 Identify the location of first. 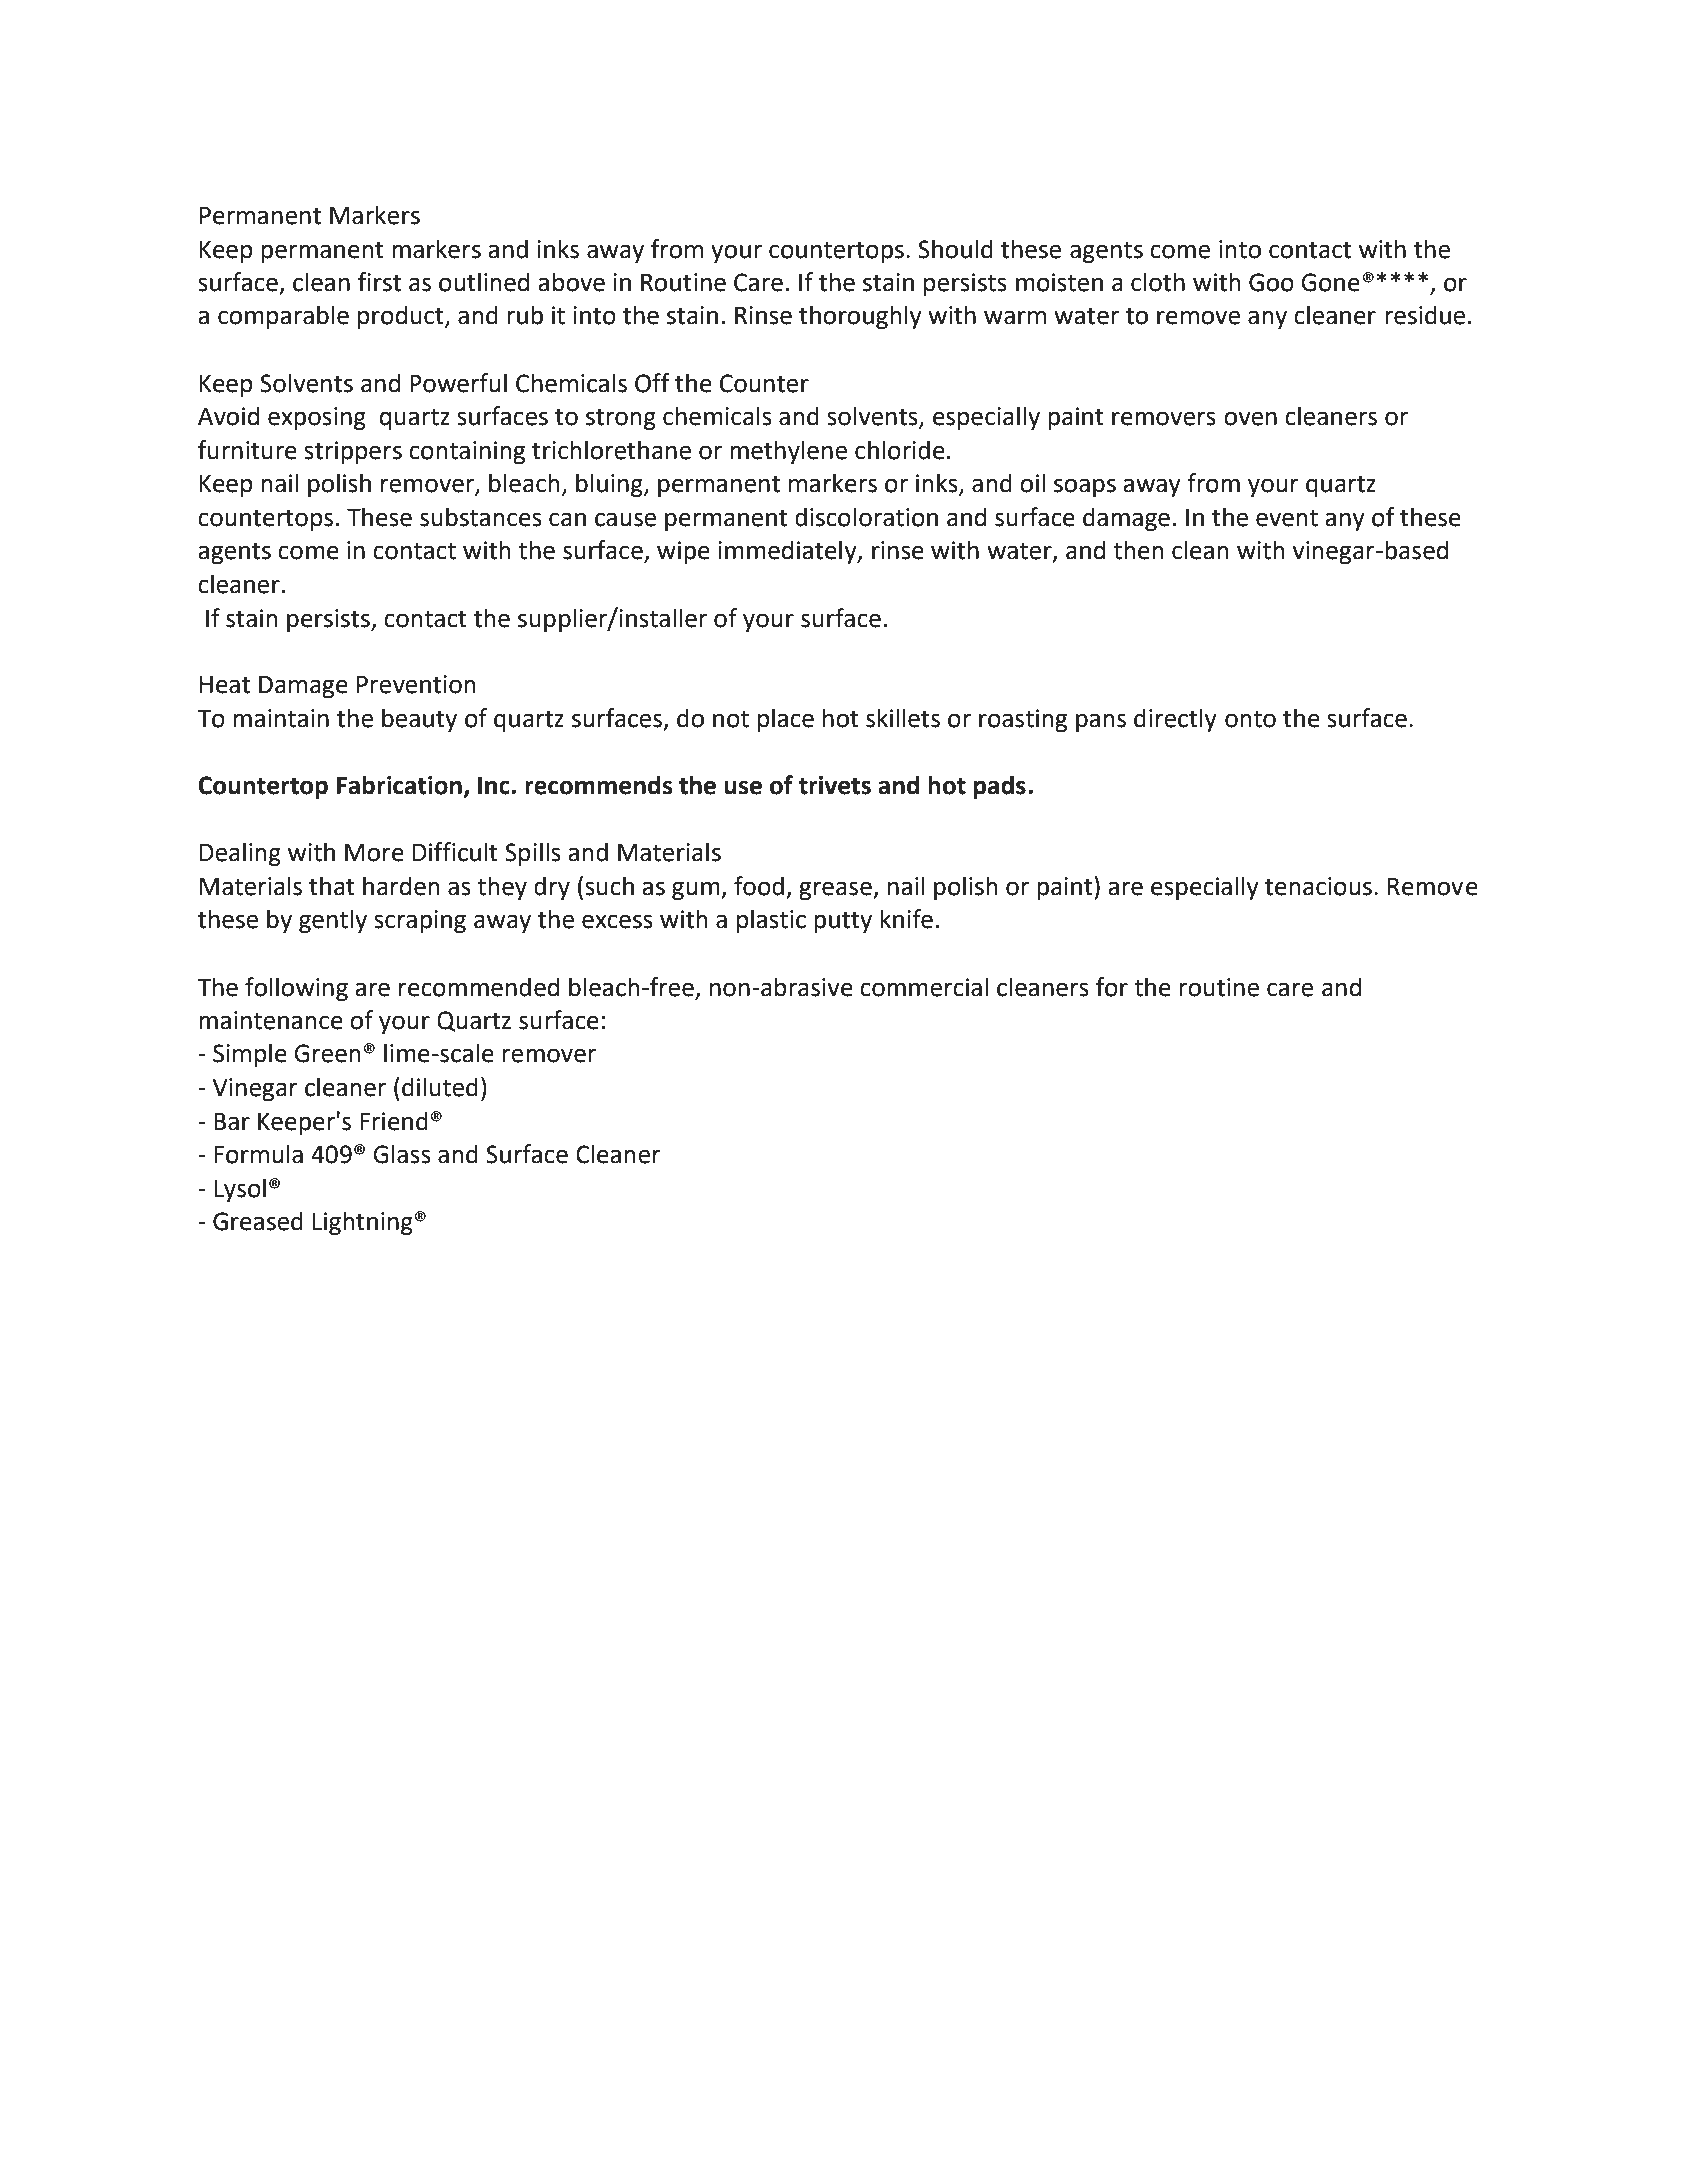
(379, 282).
